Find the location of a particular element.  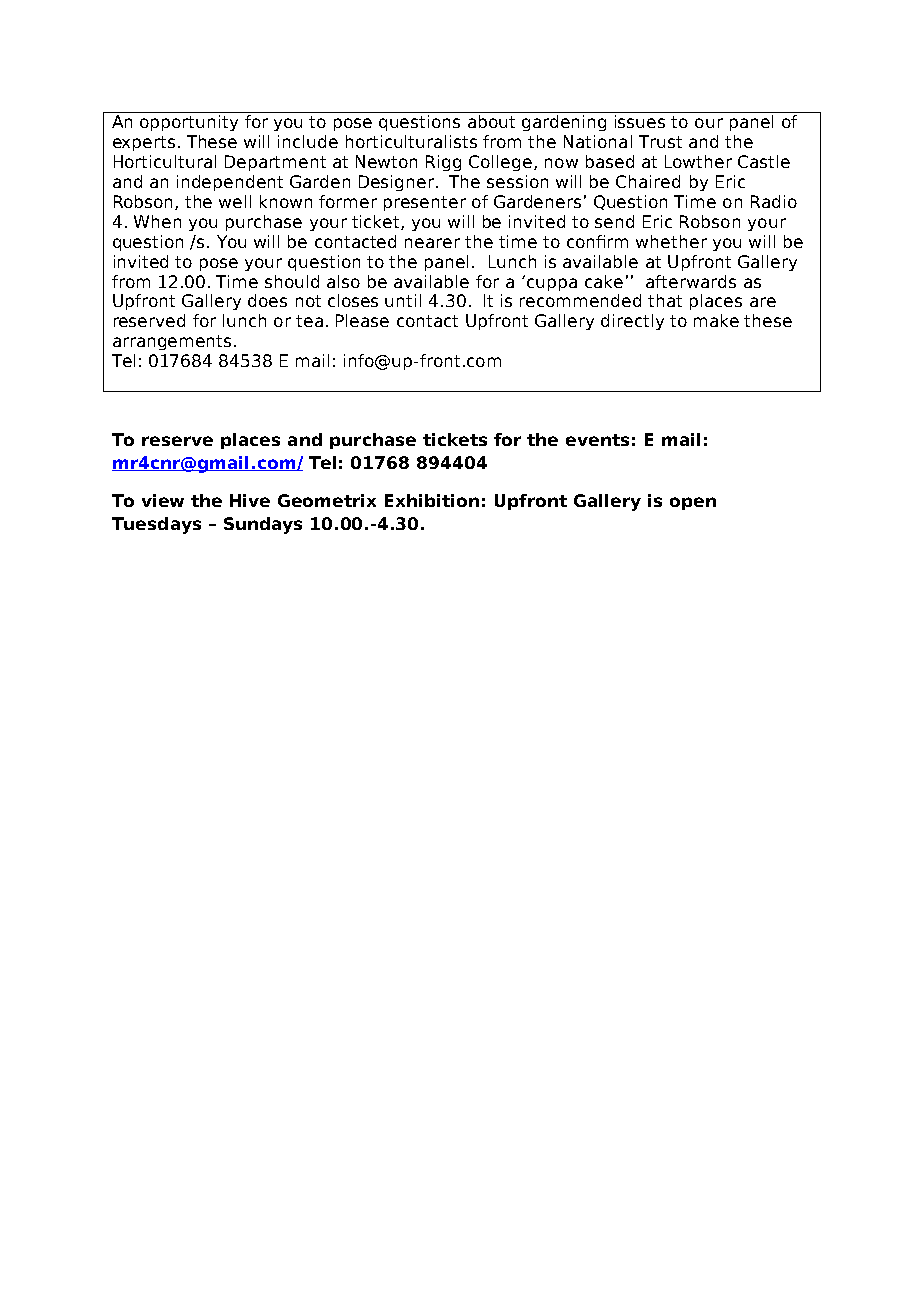

about is located at coordinates (491, 121).
